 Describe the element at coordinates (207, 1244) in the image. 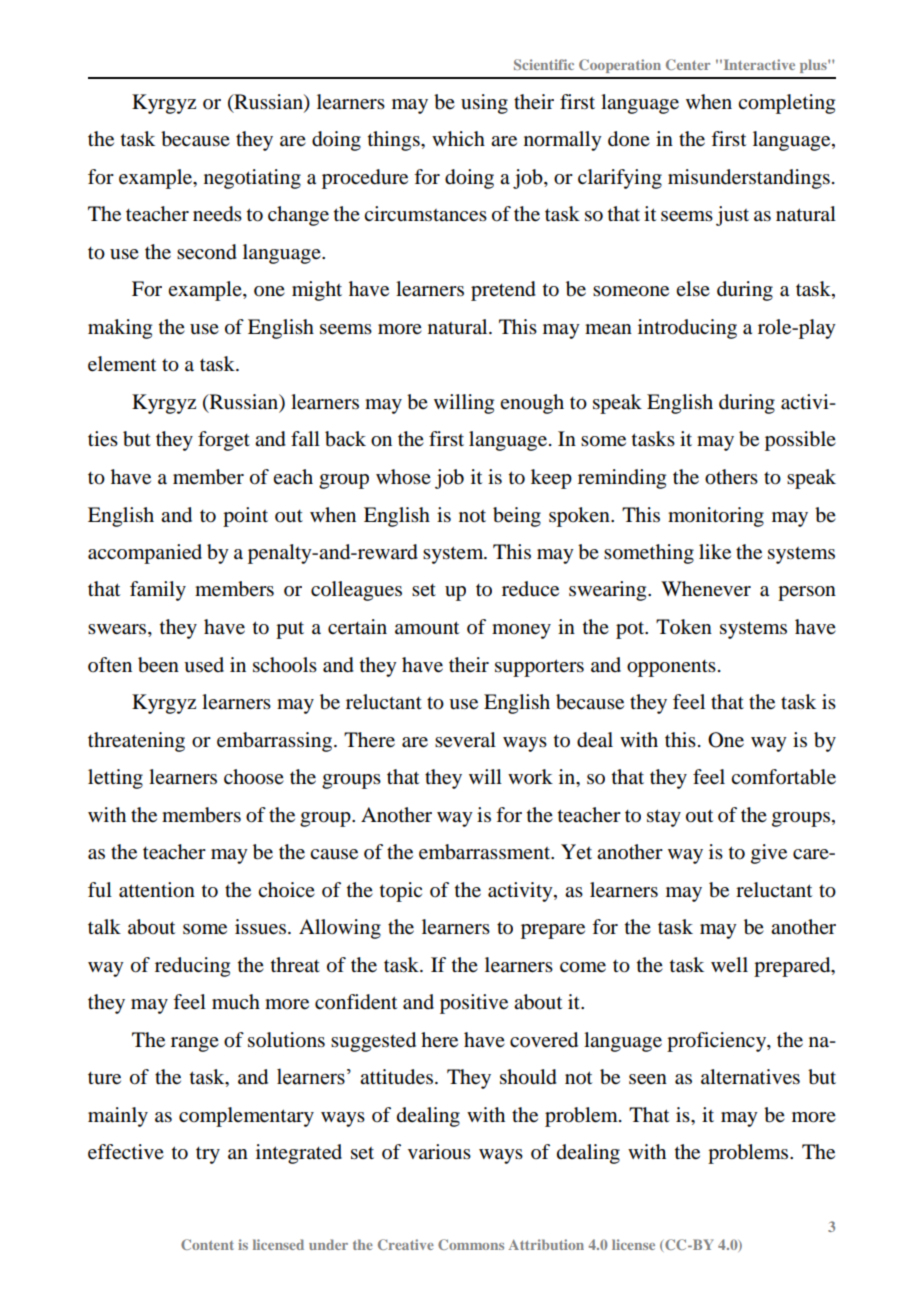

I see `Content` at that location.
